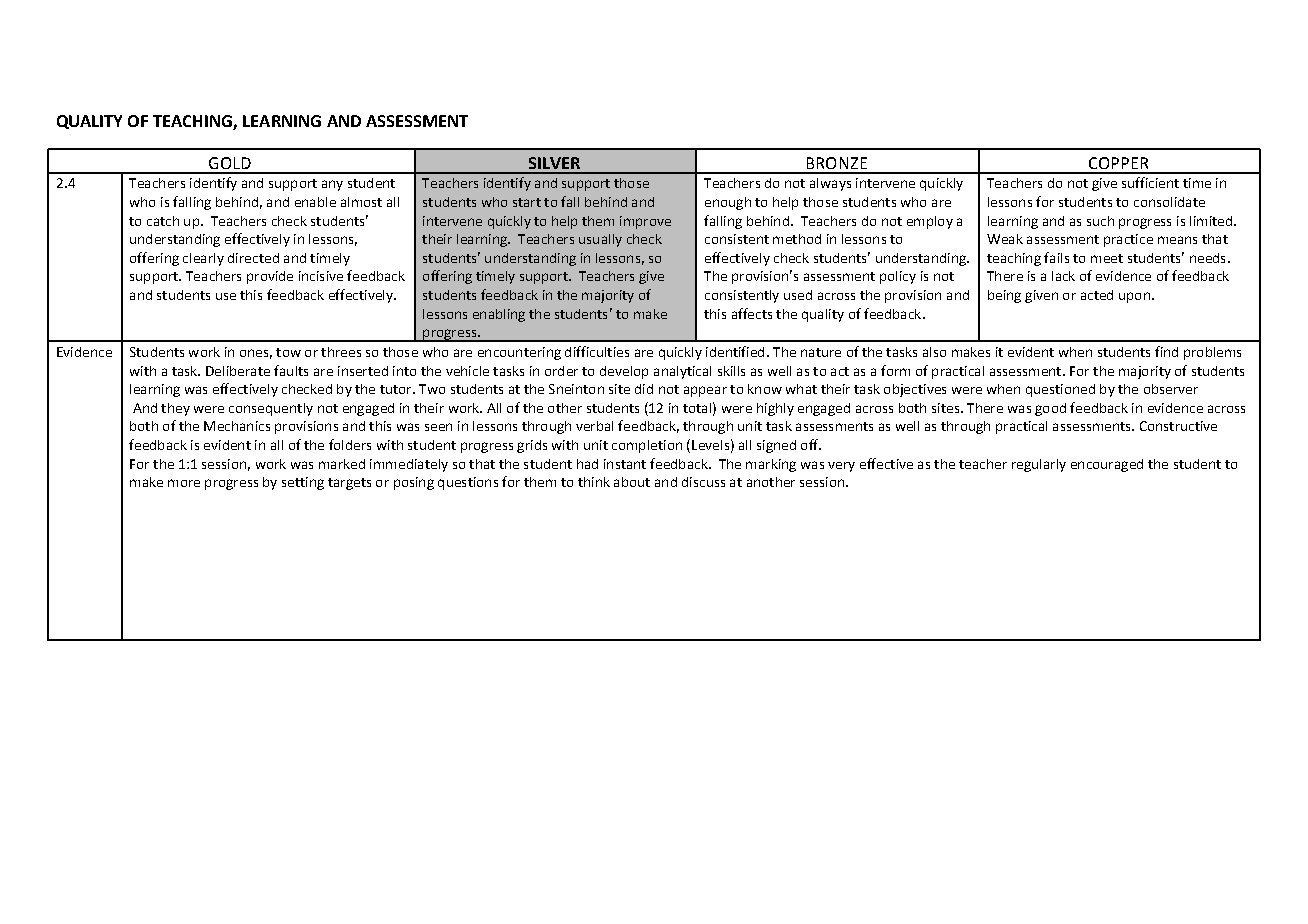  What do you see at coordinates (752, 313) in the screenshot?
I see `affects` at bounding box center [752, 313].
